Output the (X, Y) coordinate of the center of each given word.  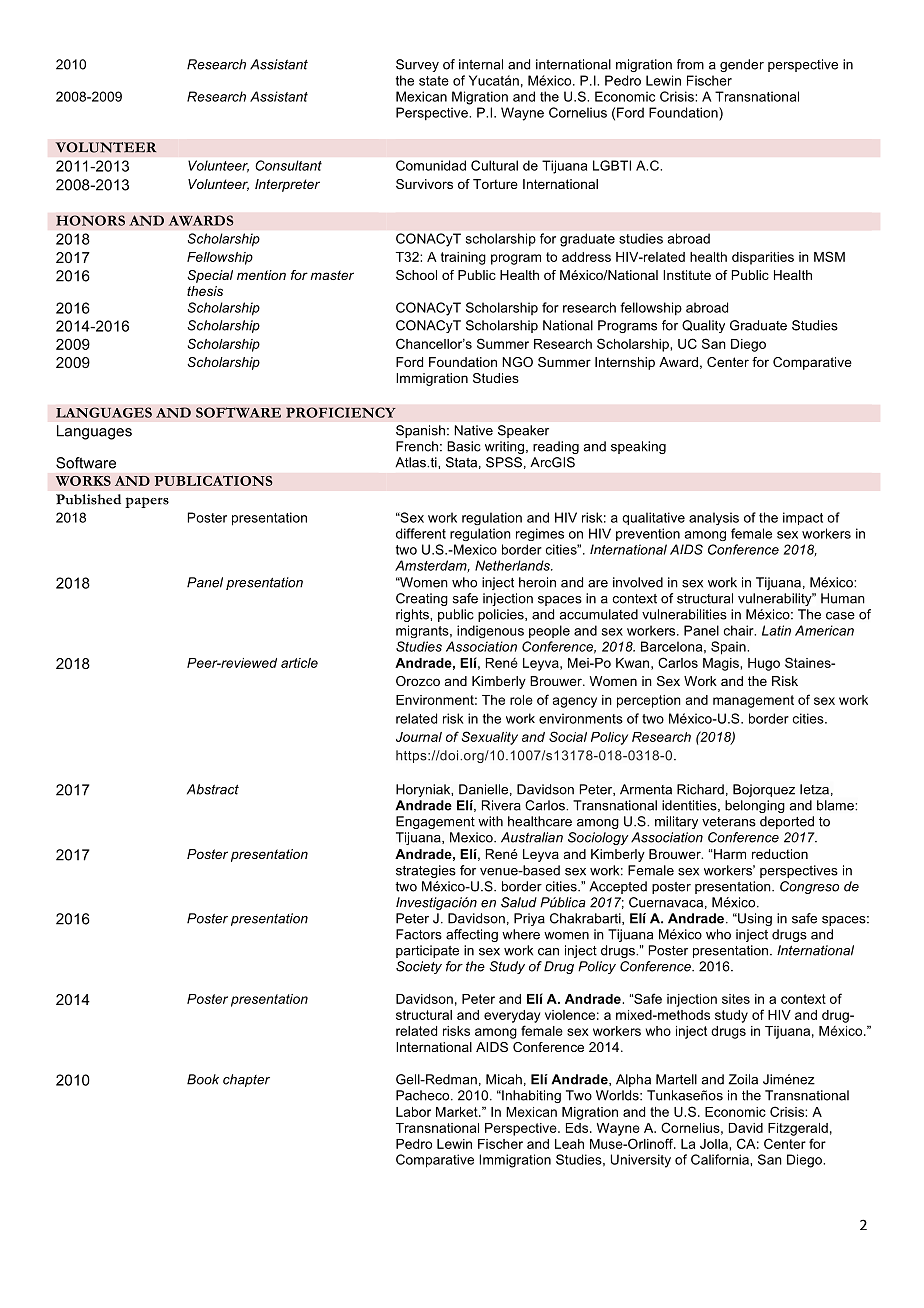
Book (203, 1079)
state (434, 81)
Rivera (501, 805)
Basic (464, 446)
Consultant (288, 165)
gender (742, 65)
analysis (714, 518)
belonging (755, 806)
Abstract (213, 789)
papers (147, 502)
